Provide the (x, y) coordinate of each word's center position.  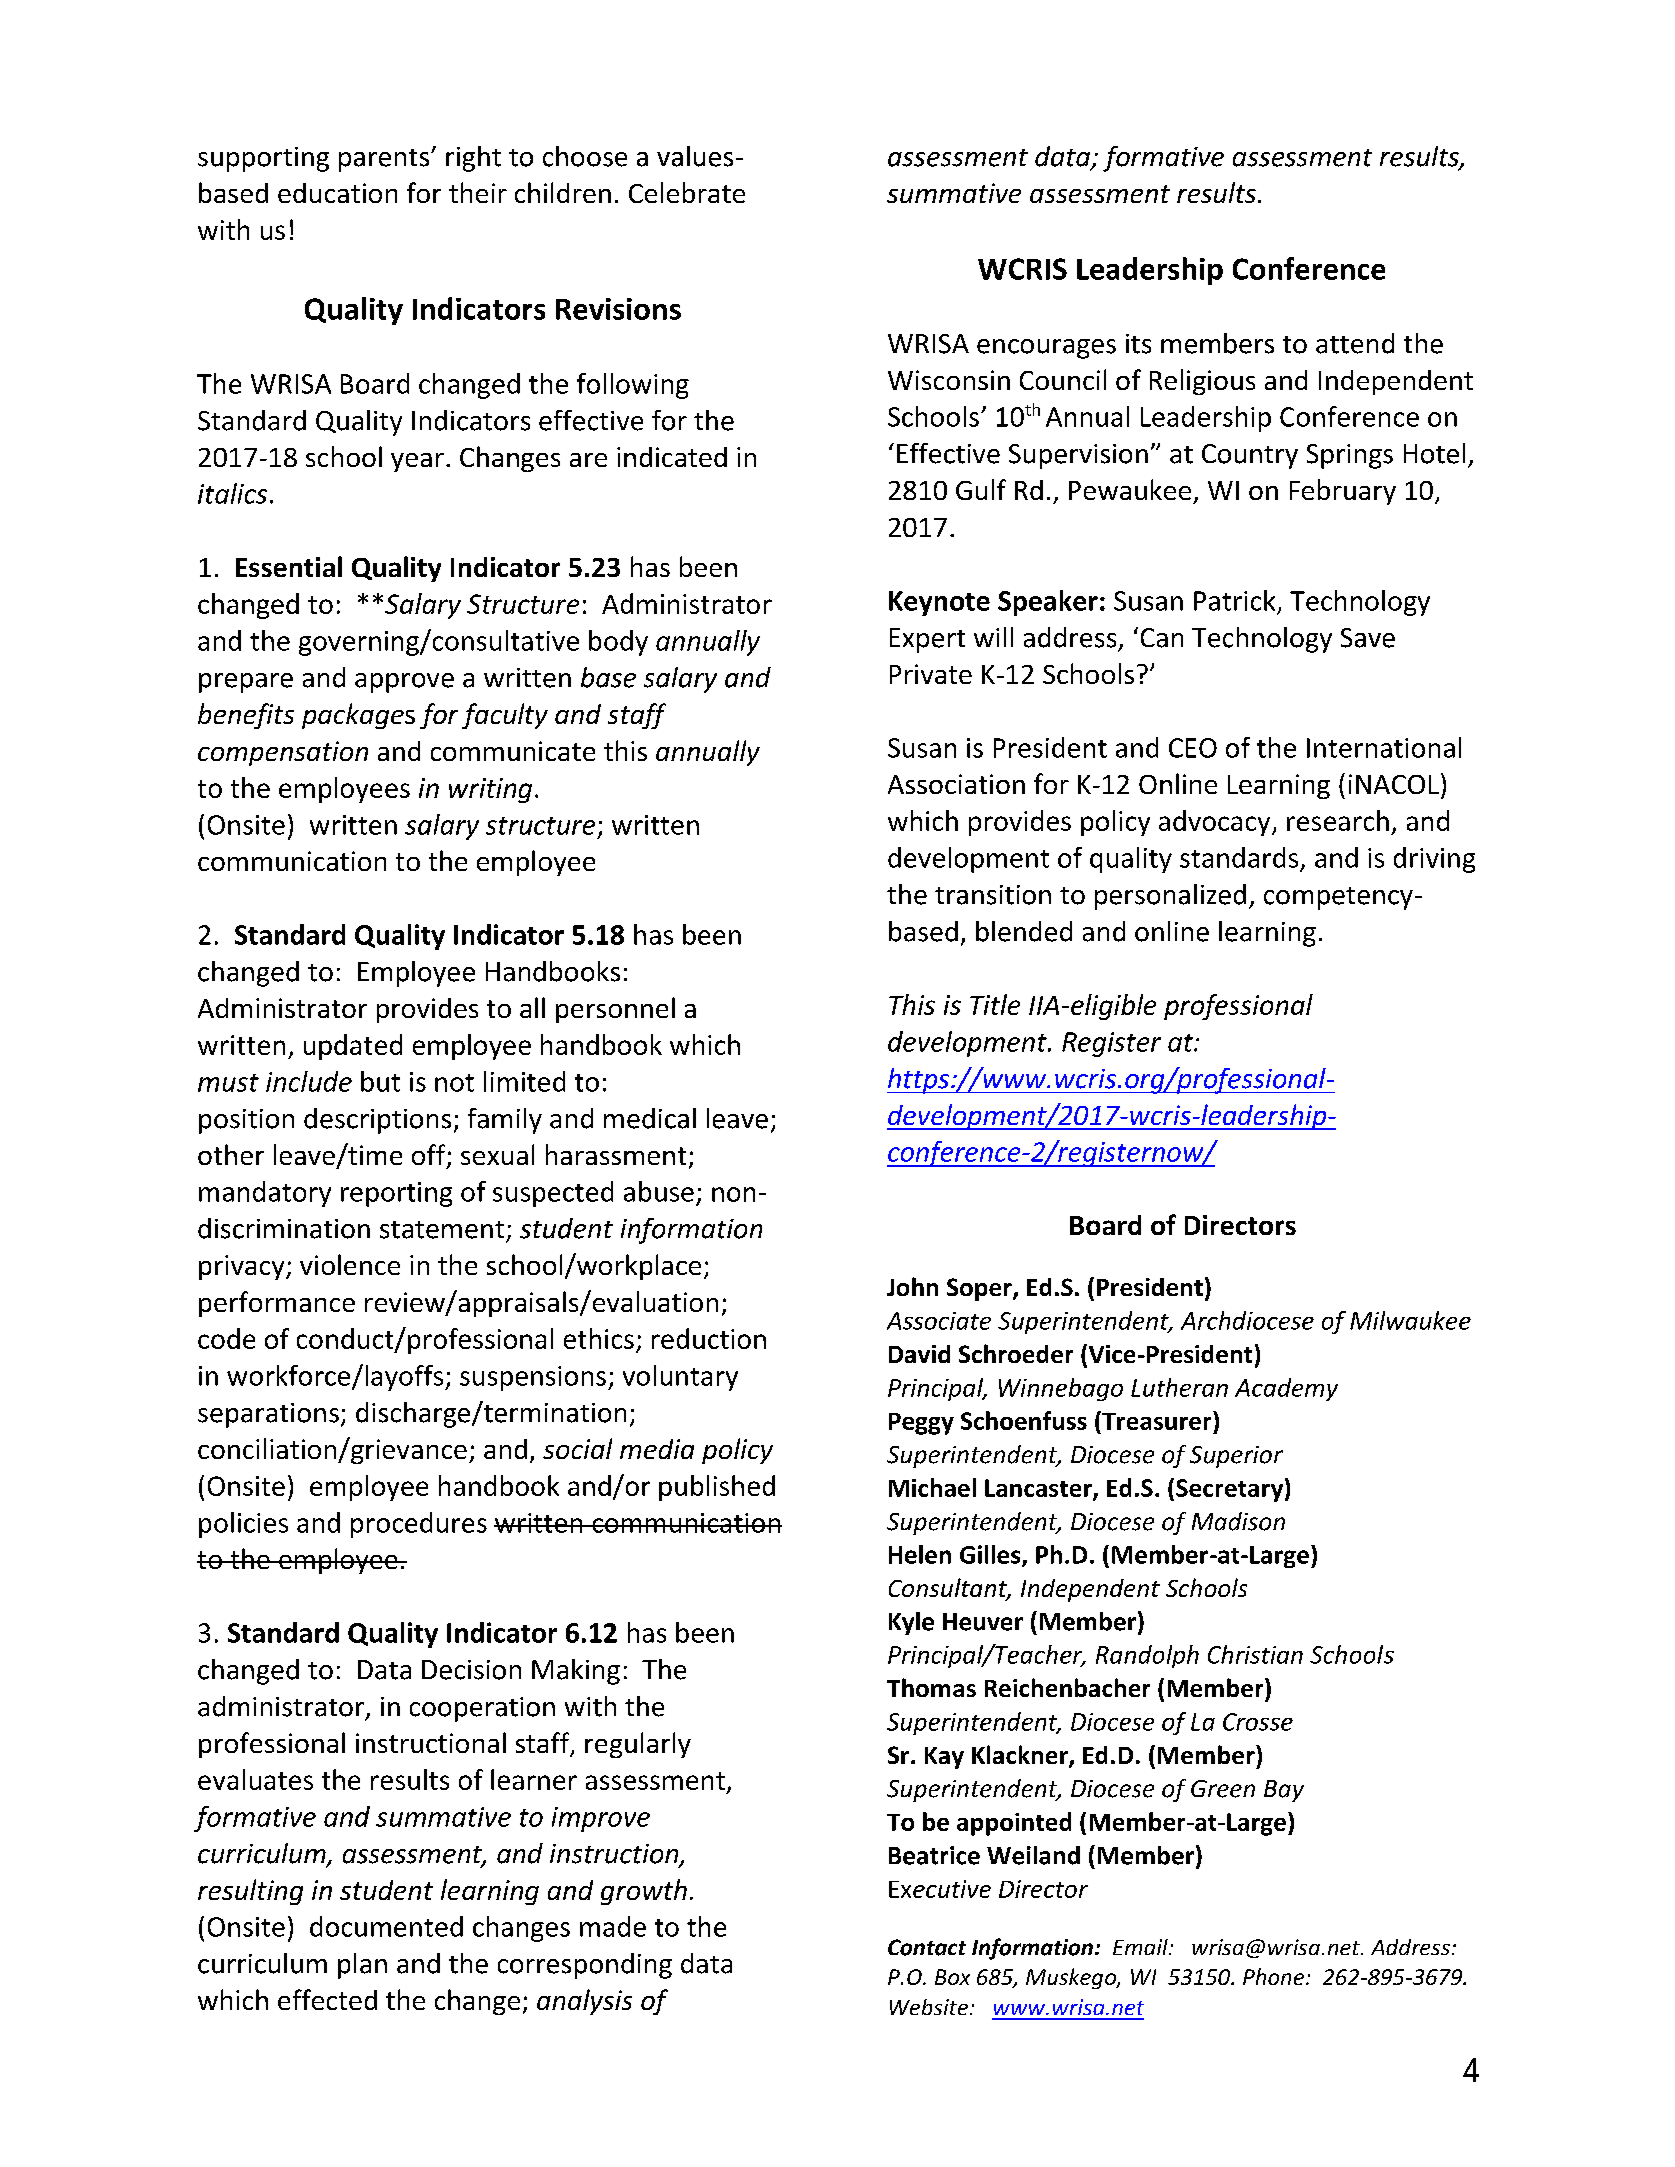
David (919, 1354)
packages (358, 716)
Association (956, 784)
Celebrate (687, 192)
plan (362, 1966)
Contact (927, 1947)
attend (1355, 343)
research (1338, 820)
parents (384, 160)
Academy (1286, 1389)
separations (268, 1415)
